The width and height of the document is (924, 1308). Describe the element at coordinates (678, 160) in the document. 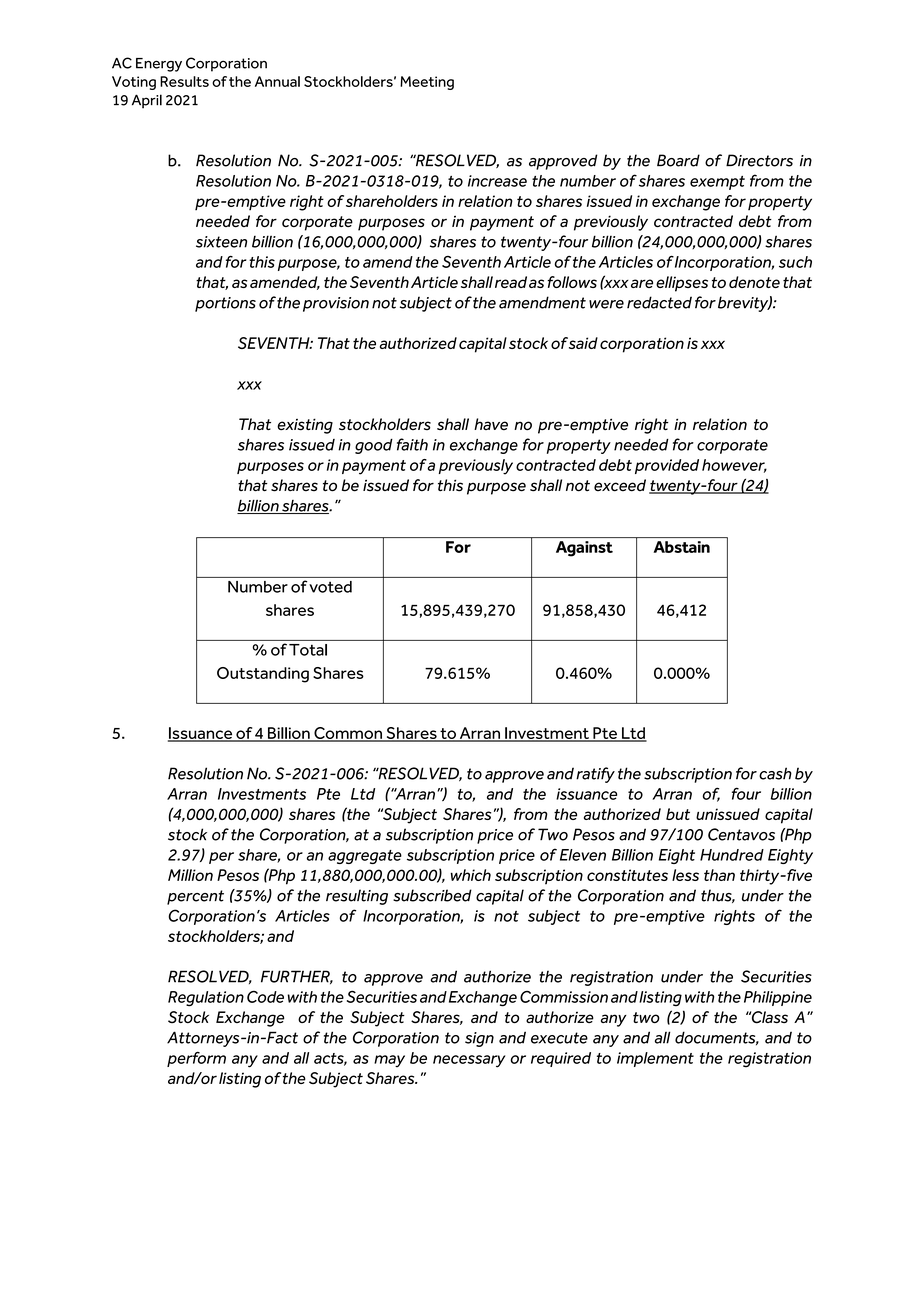

I see `Board` at that location.
